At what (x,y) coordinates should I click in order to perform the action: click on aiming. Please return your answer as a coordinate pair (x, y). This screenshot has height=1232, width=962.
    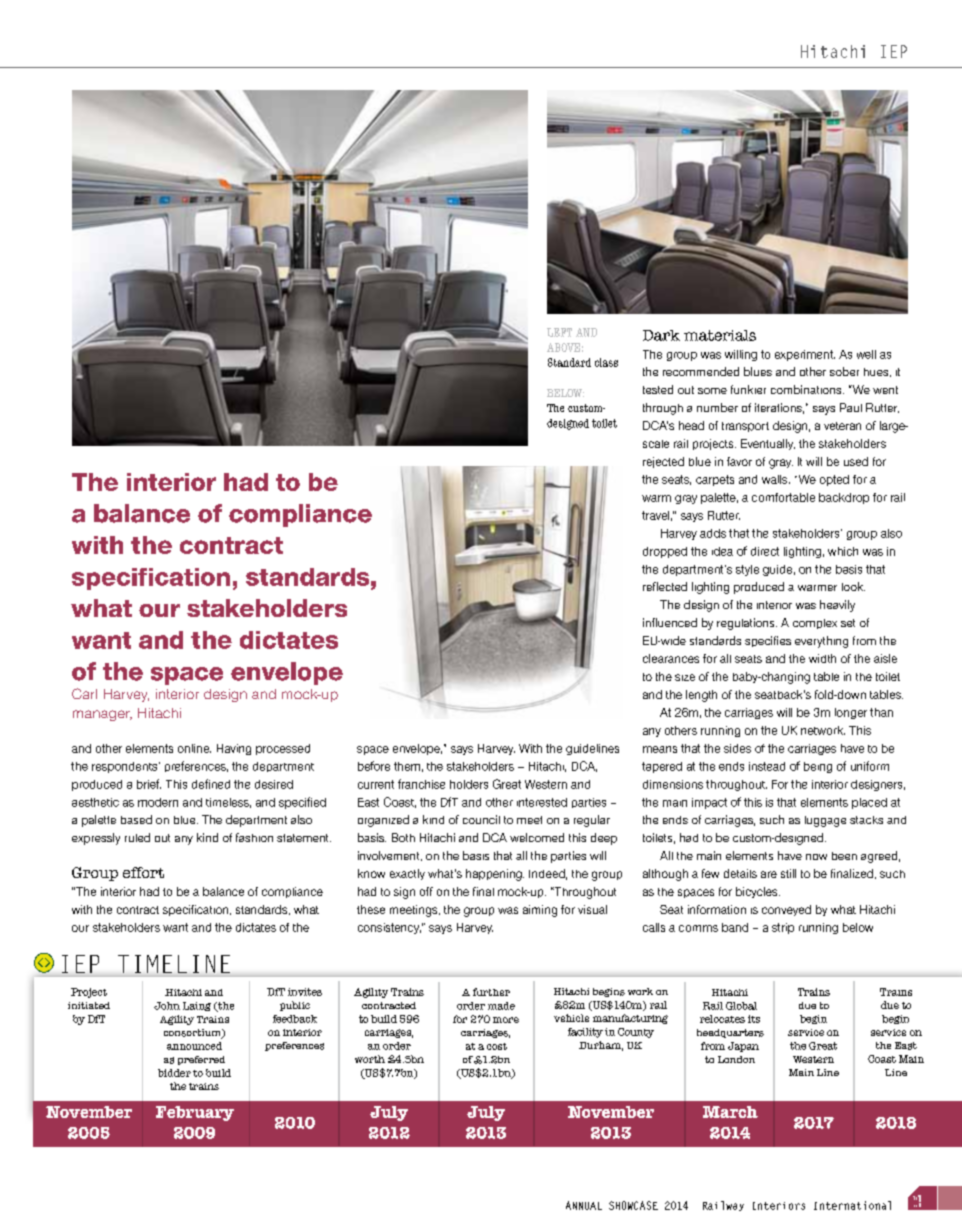
    Looking at the image, I should click on (540, 911).
